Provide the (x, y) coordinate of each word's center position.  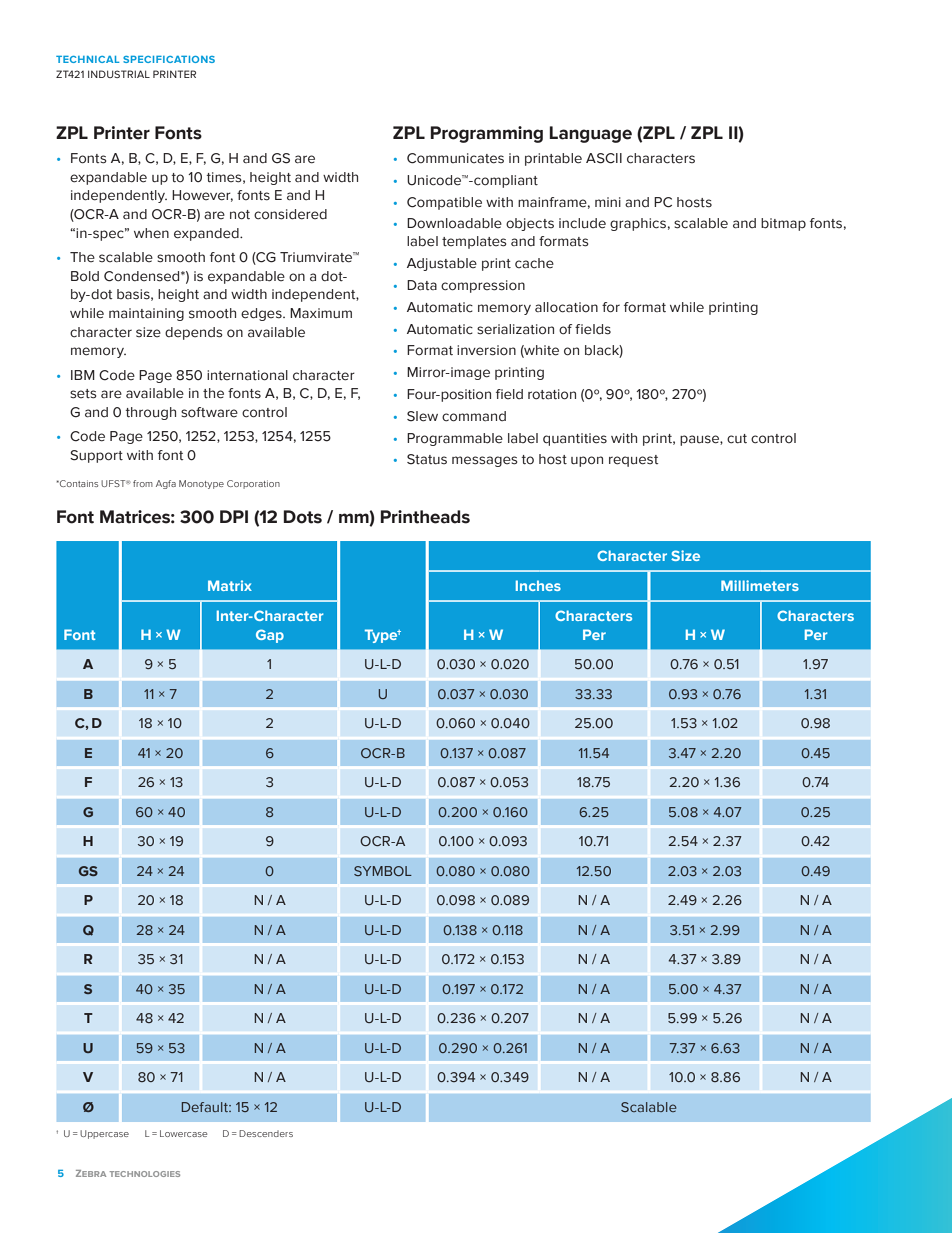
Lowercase (184, 1133)
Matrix (230, 585)
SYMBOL (383, 871)
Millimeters (760, 585)
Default (206, 1107)
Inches (538, 585)
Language (590, 134)
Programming (486, 134)
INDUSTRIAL (119, 74)
